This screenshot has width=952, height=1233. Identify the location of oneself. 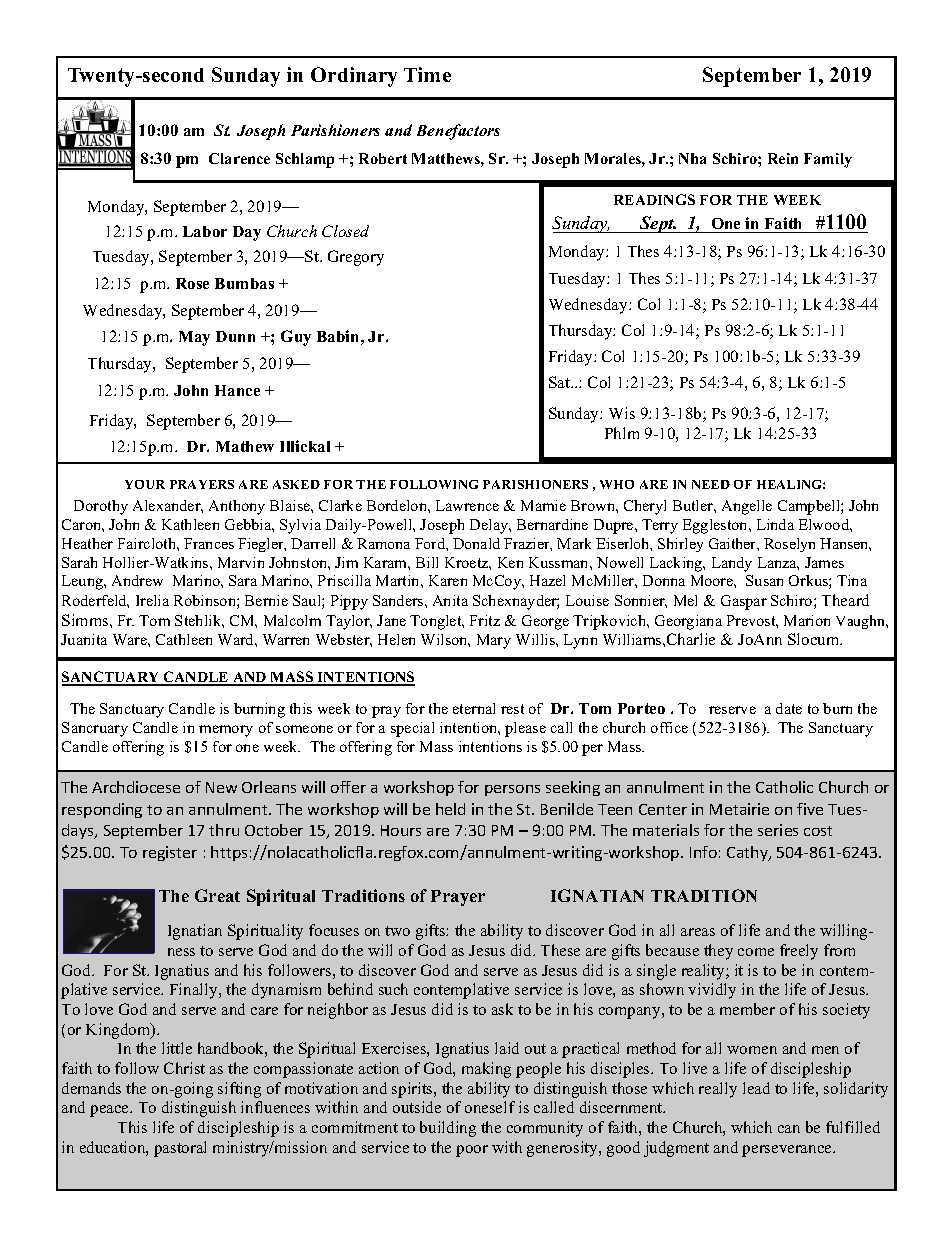
(490, 1107).
